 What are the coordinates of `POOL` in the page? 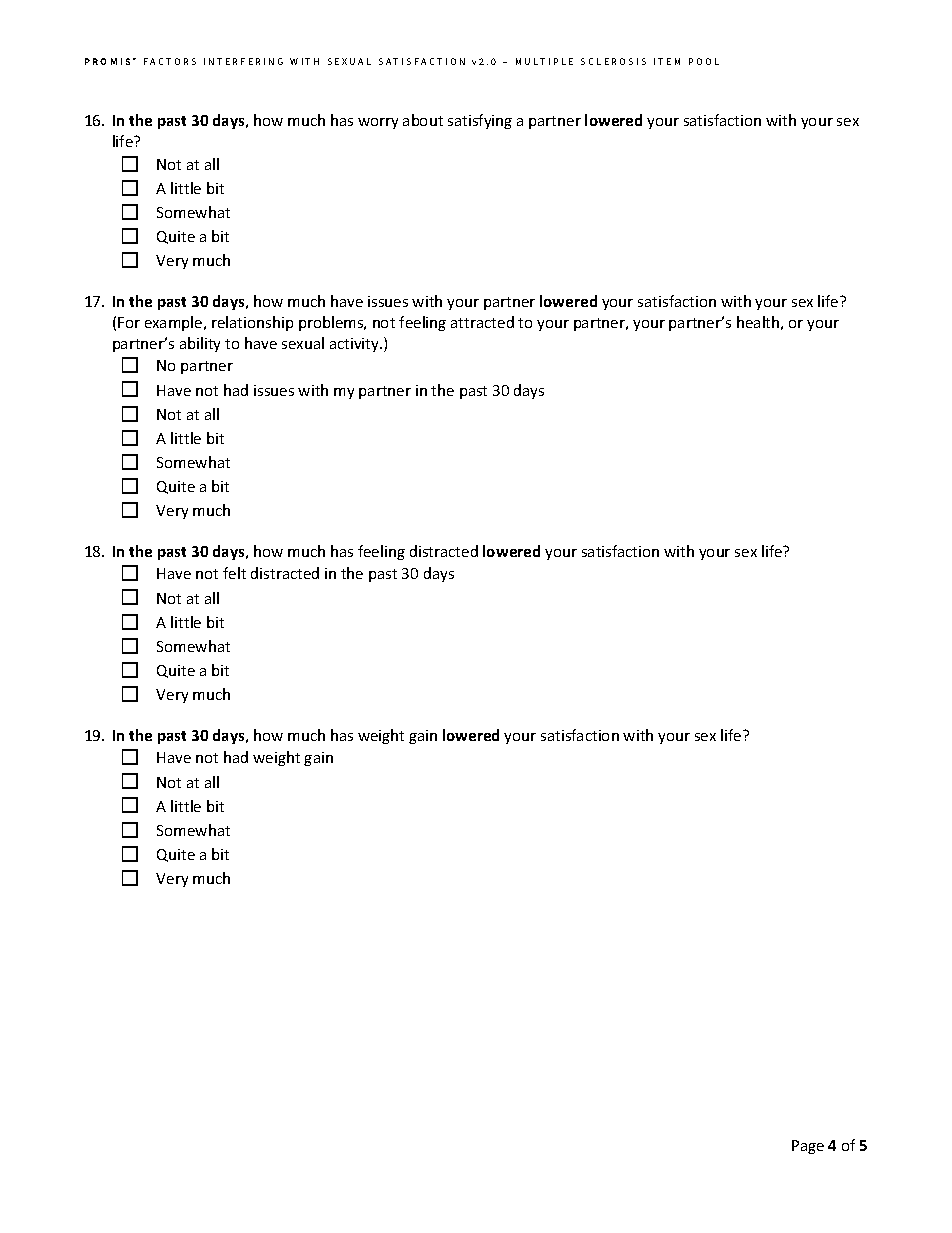 It's located at (704, 61).
